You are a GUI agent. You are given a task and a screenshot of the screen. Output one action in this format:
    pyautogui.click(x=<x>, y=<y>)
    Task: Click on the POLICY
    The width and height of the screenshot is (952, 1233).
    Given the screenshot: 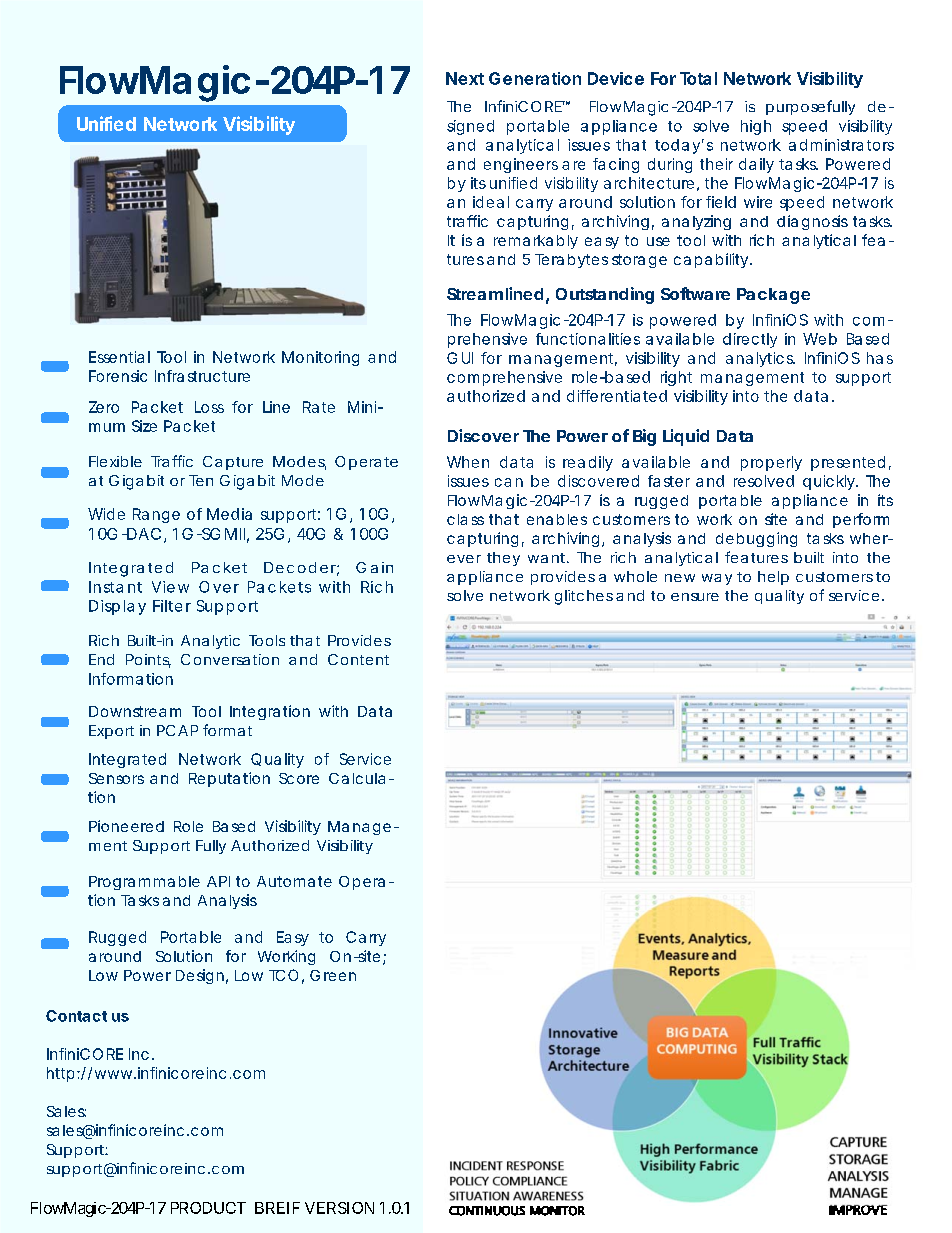 What is the action you would take?
    pyautogui.click(x=469, y=1181)
